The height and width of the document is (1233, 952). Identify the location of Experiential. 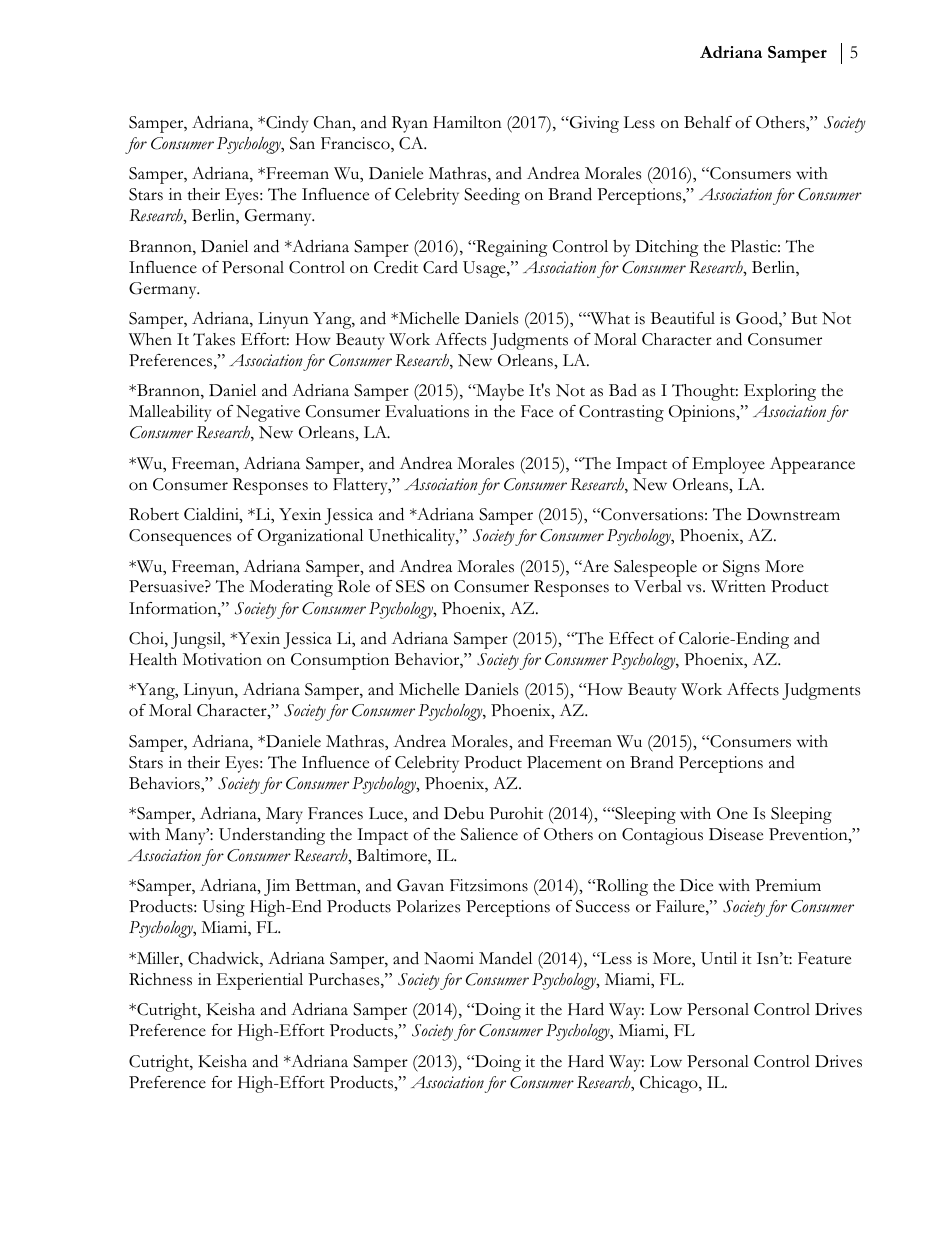
(260, 981).
